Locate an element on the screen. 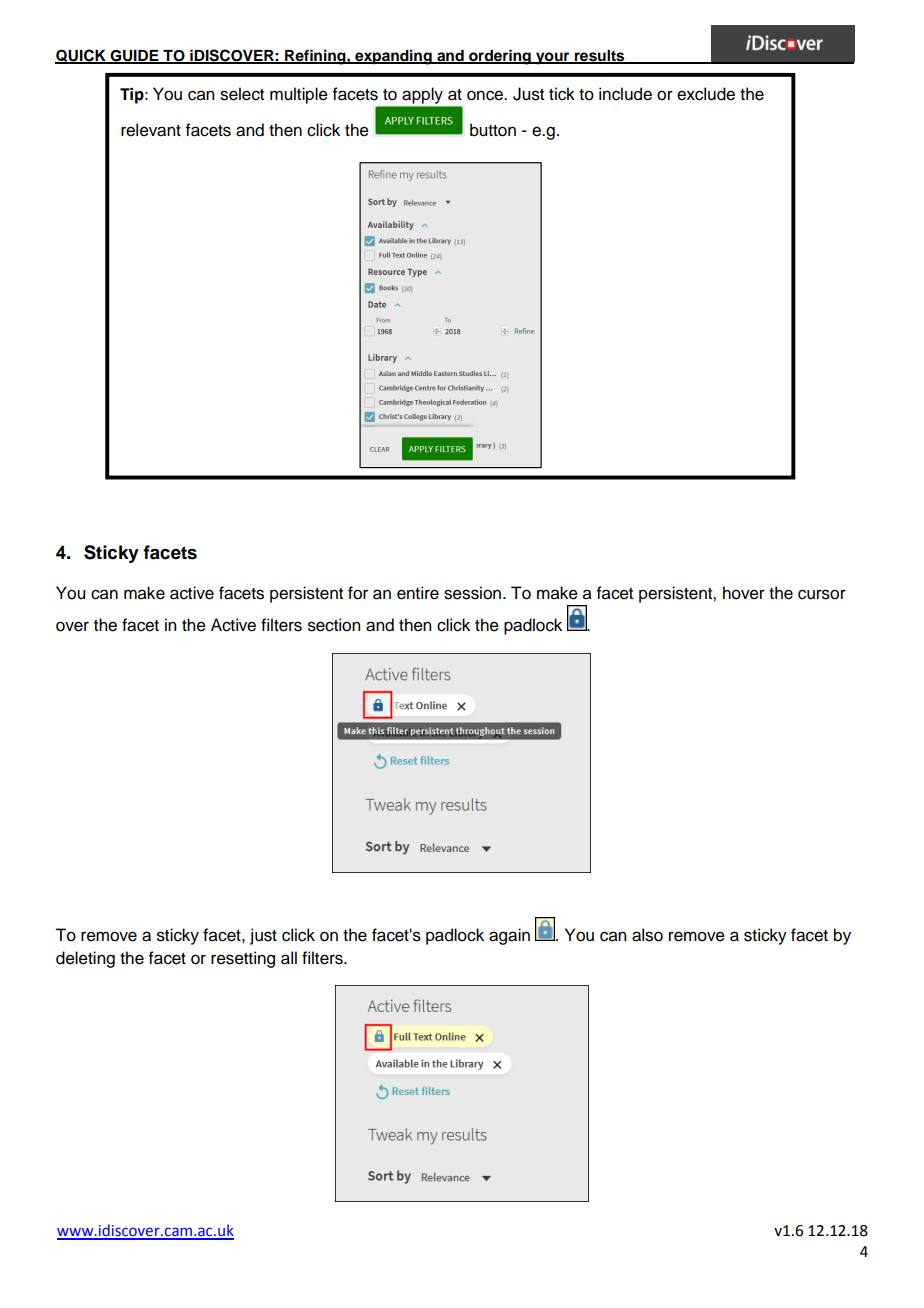 This screenshot has width=924, height=1308. for is located at coordinates (358, 593).
